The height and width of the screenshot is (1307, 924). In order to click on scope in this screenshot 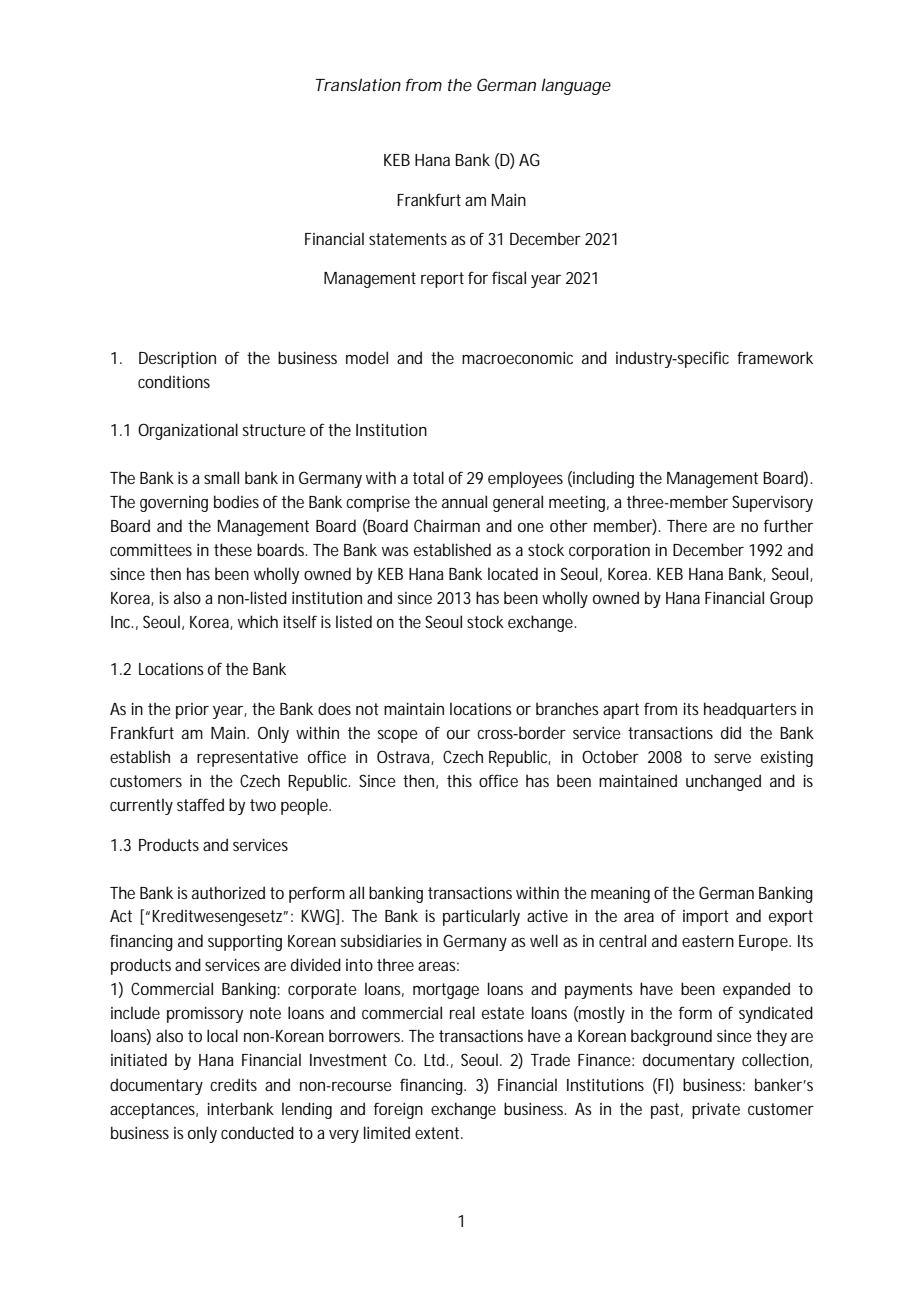, I will do `click(398, 736)`.
